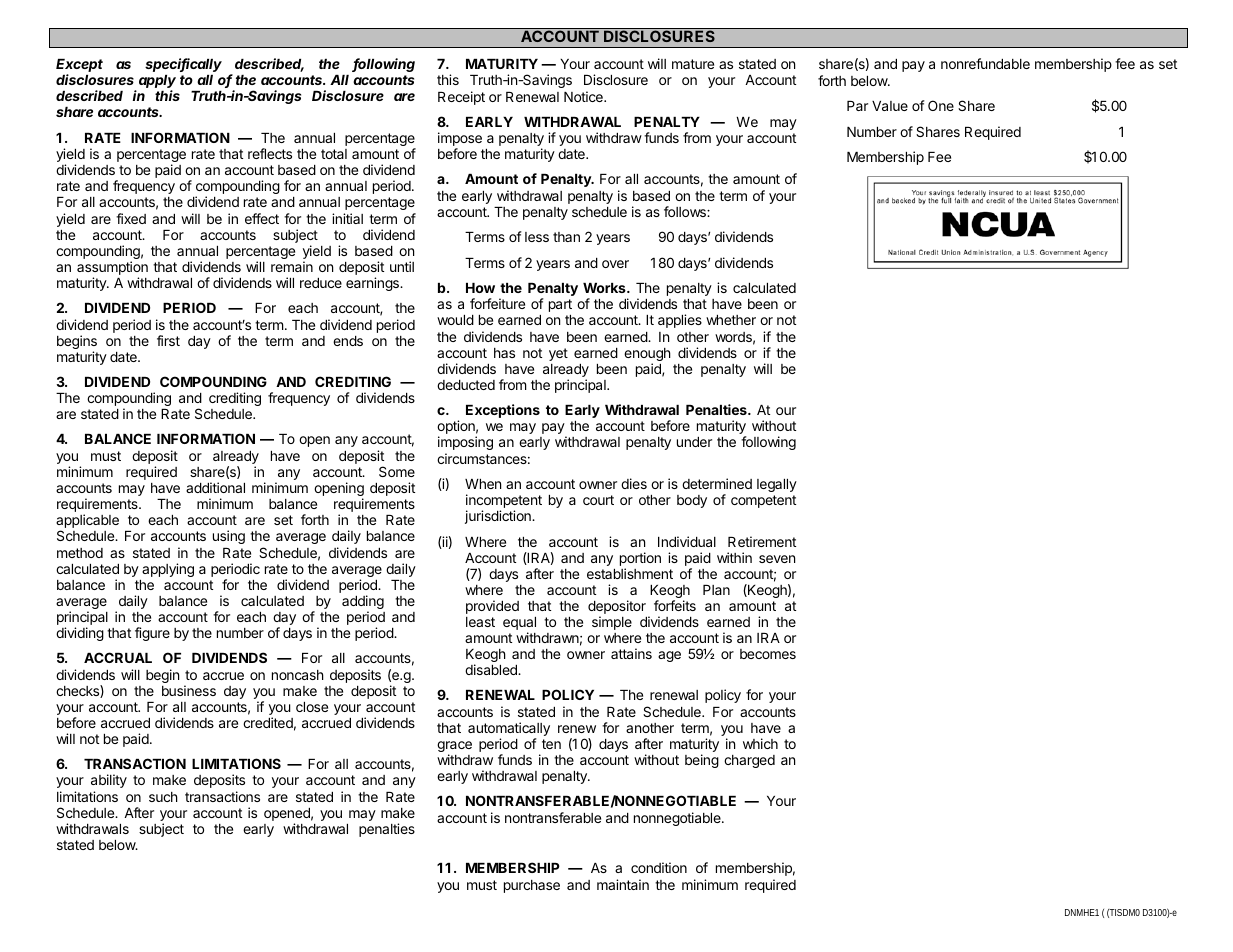 This document has height=952, width=1233. What do you see at coordinates (890, 106) in the document?
I see `Value` at bounding box center [890, 106].
